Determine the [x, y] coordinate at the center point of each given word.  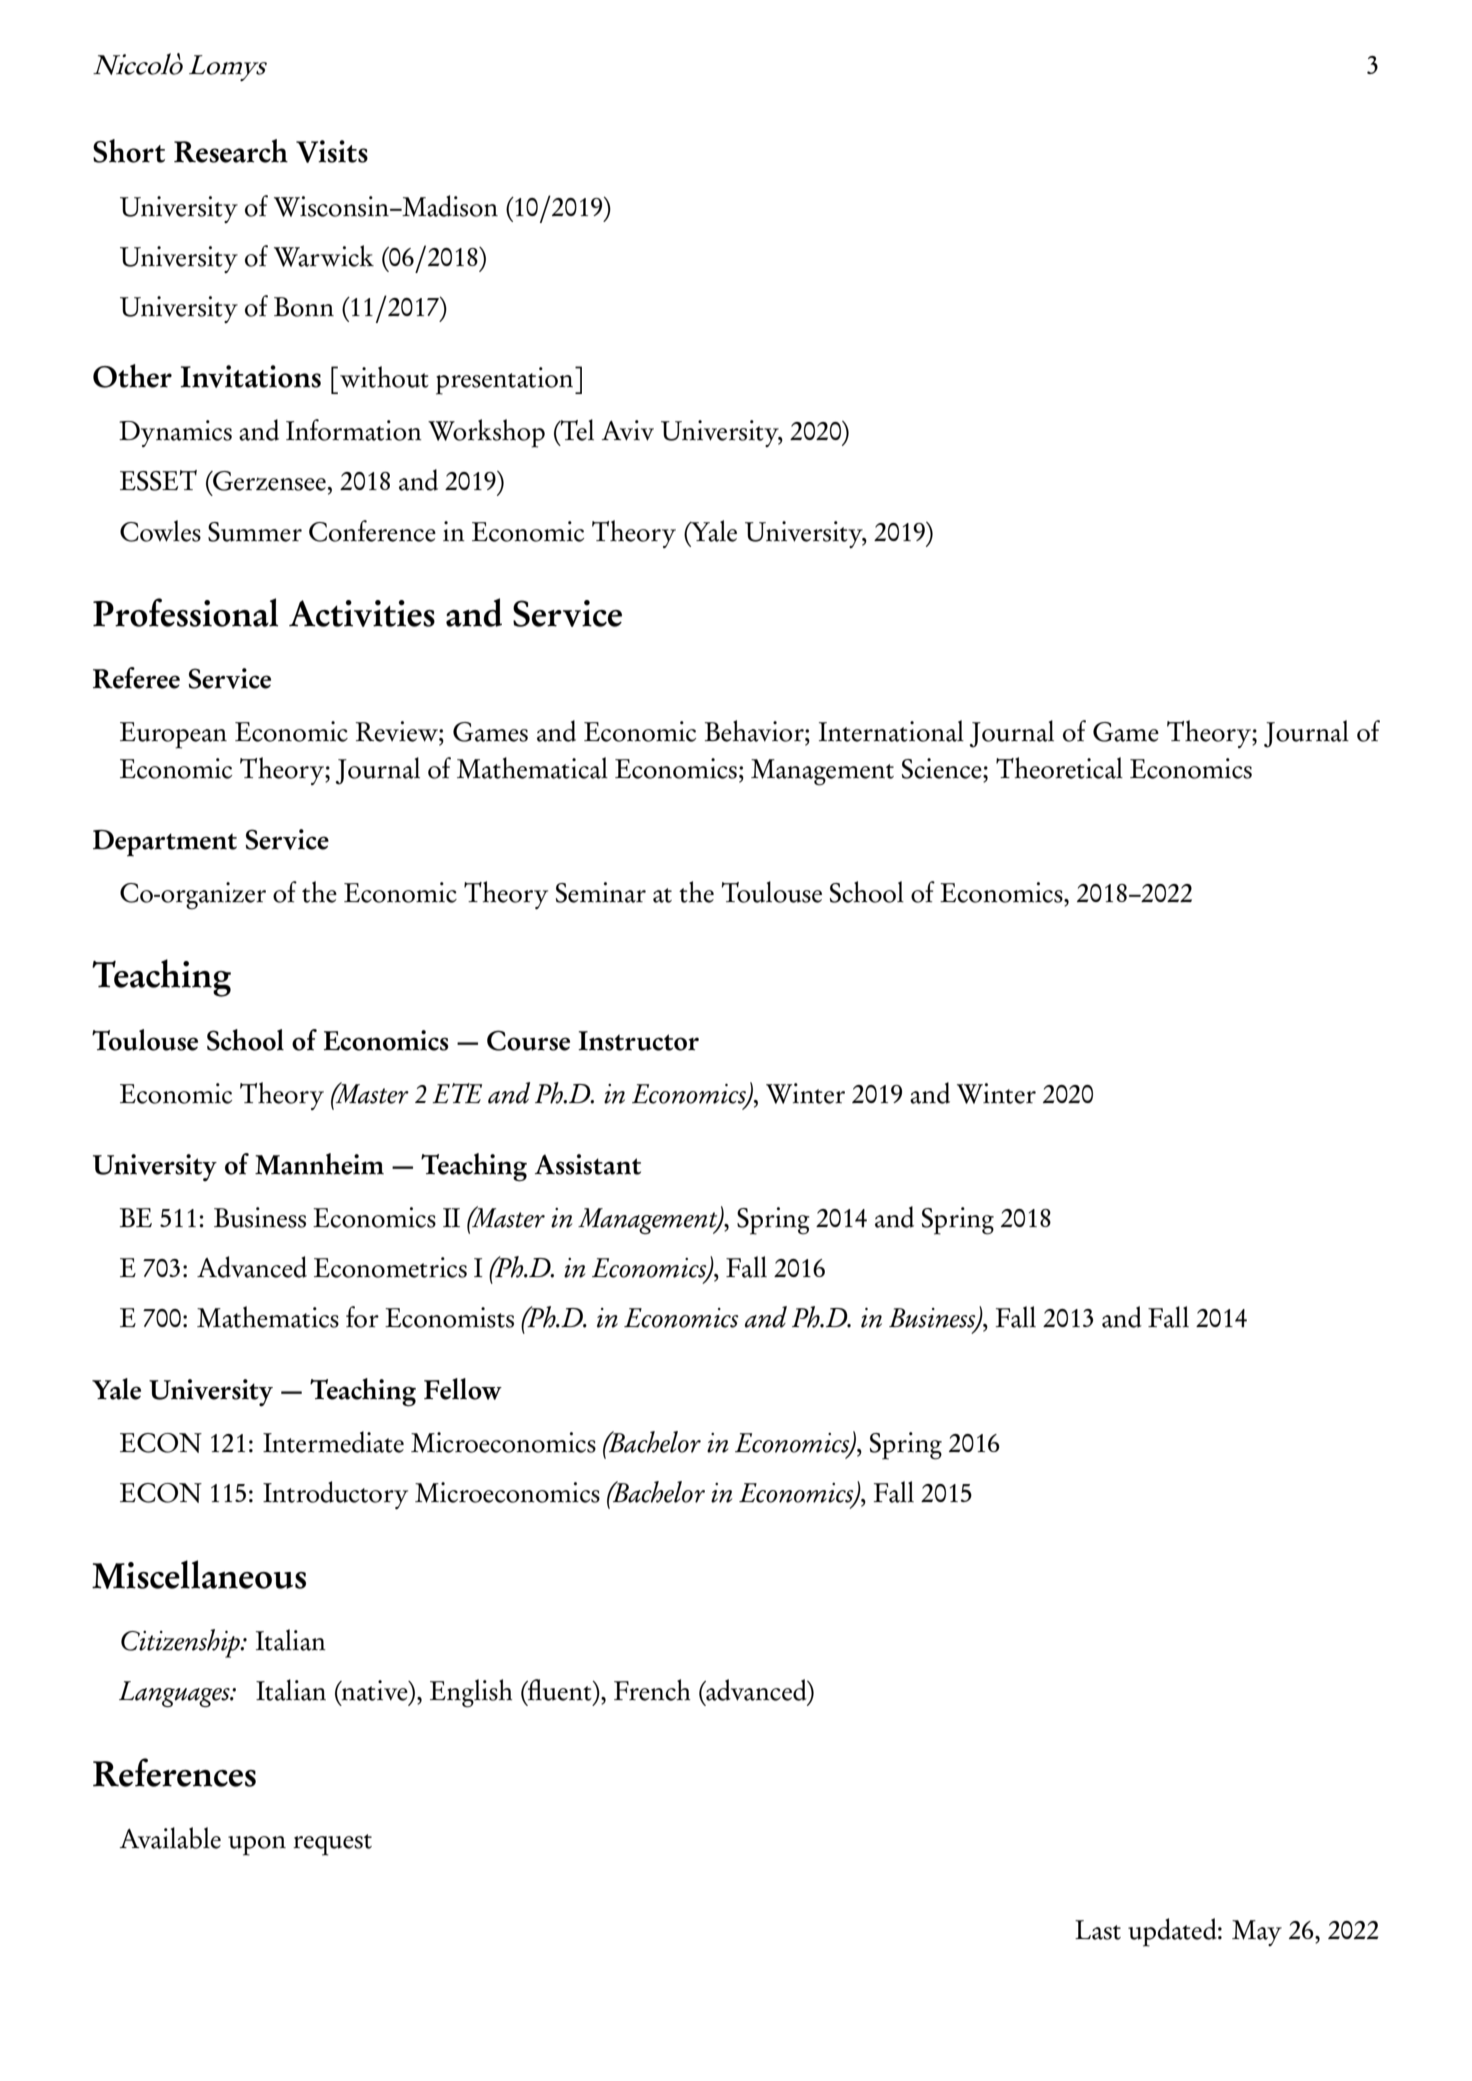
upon [257, 1846]
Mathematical [532, 768]
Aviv [628, 430]
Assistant [588, 1164]
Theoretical [1059, 768]
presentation [506, 381]
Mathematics [268, 1317]
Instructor [638, 1041]
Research [231, 151]
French [652, 1690]
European [173, 735]
